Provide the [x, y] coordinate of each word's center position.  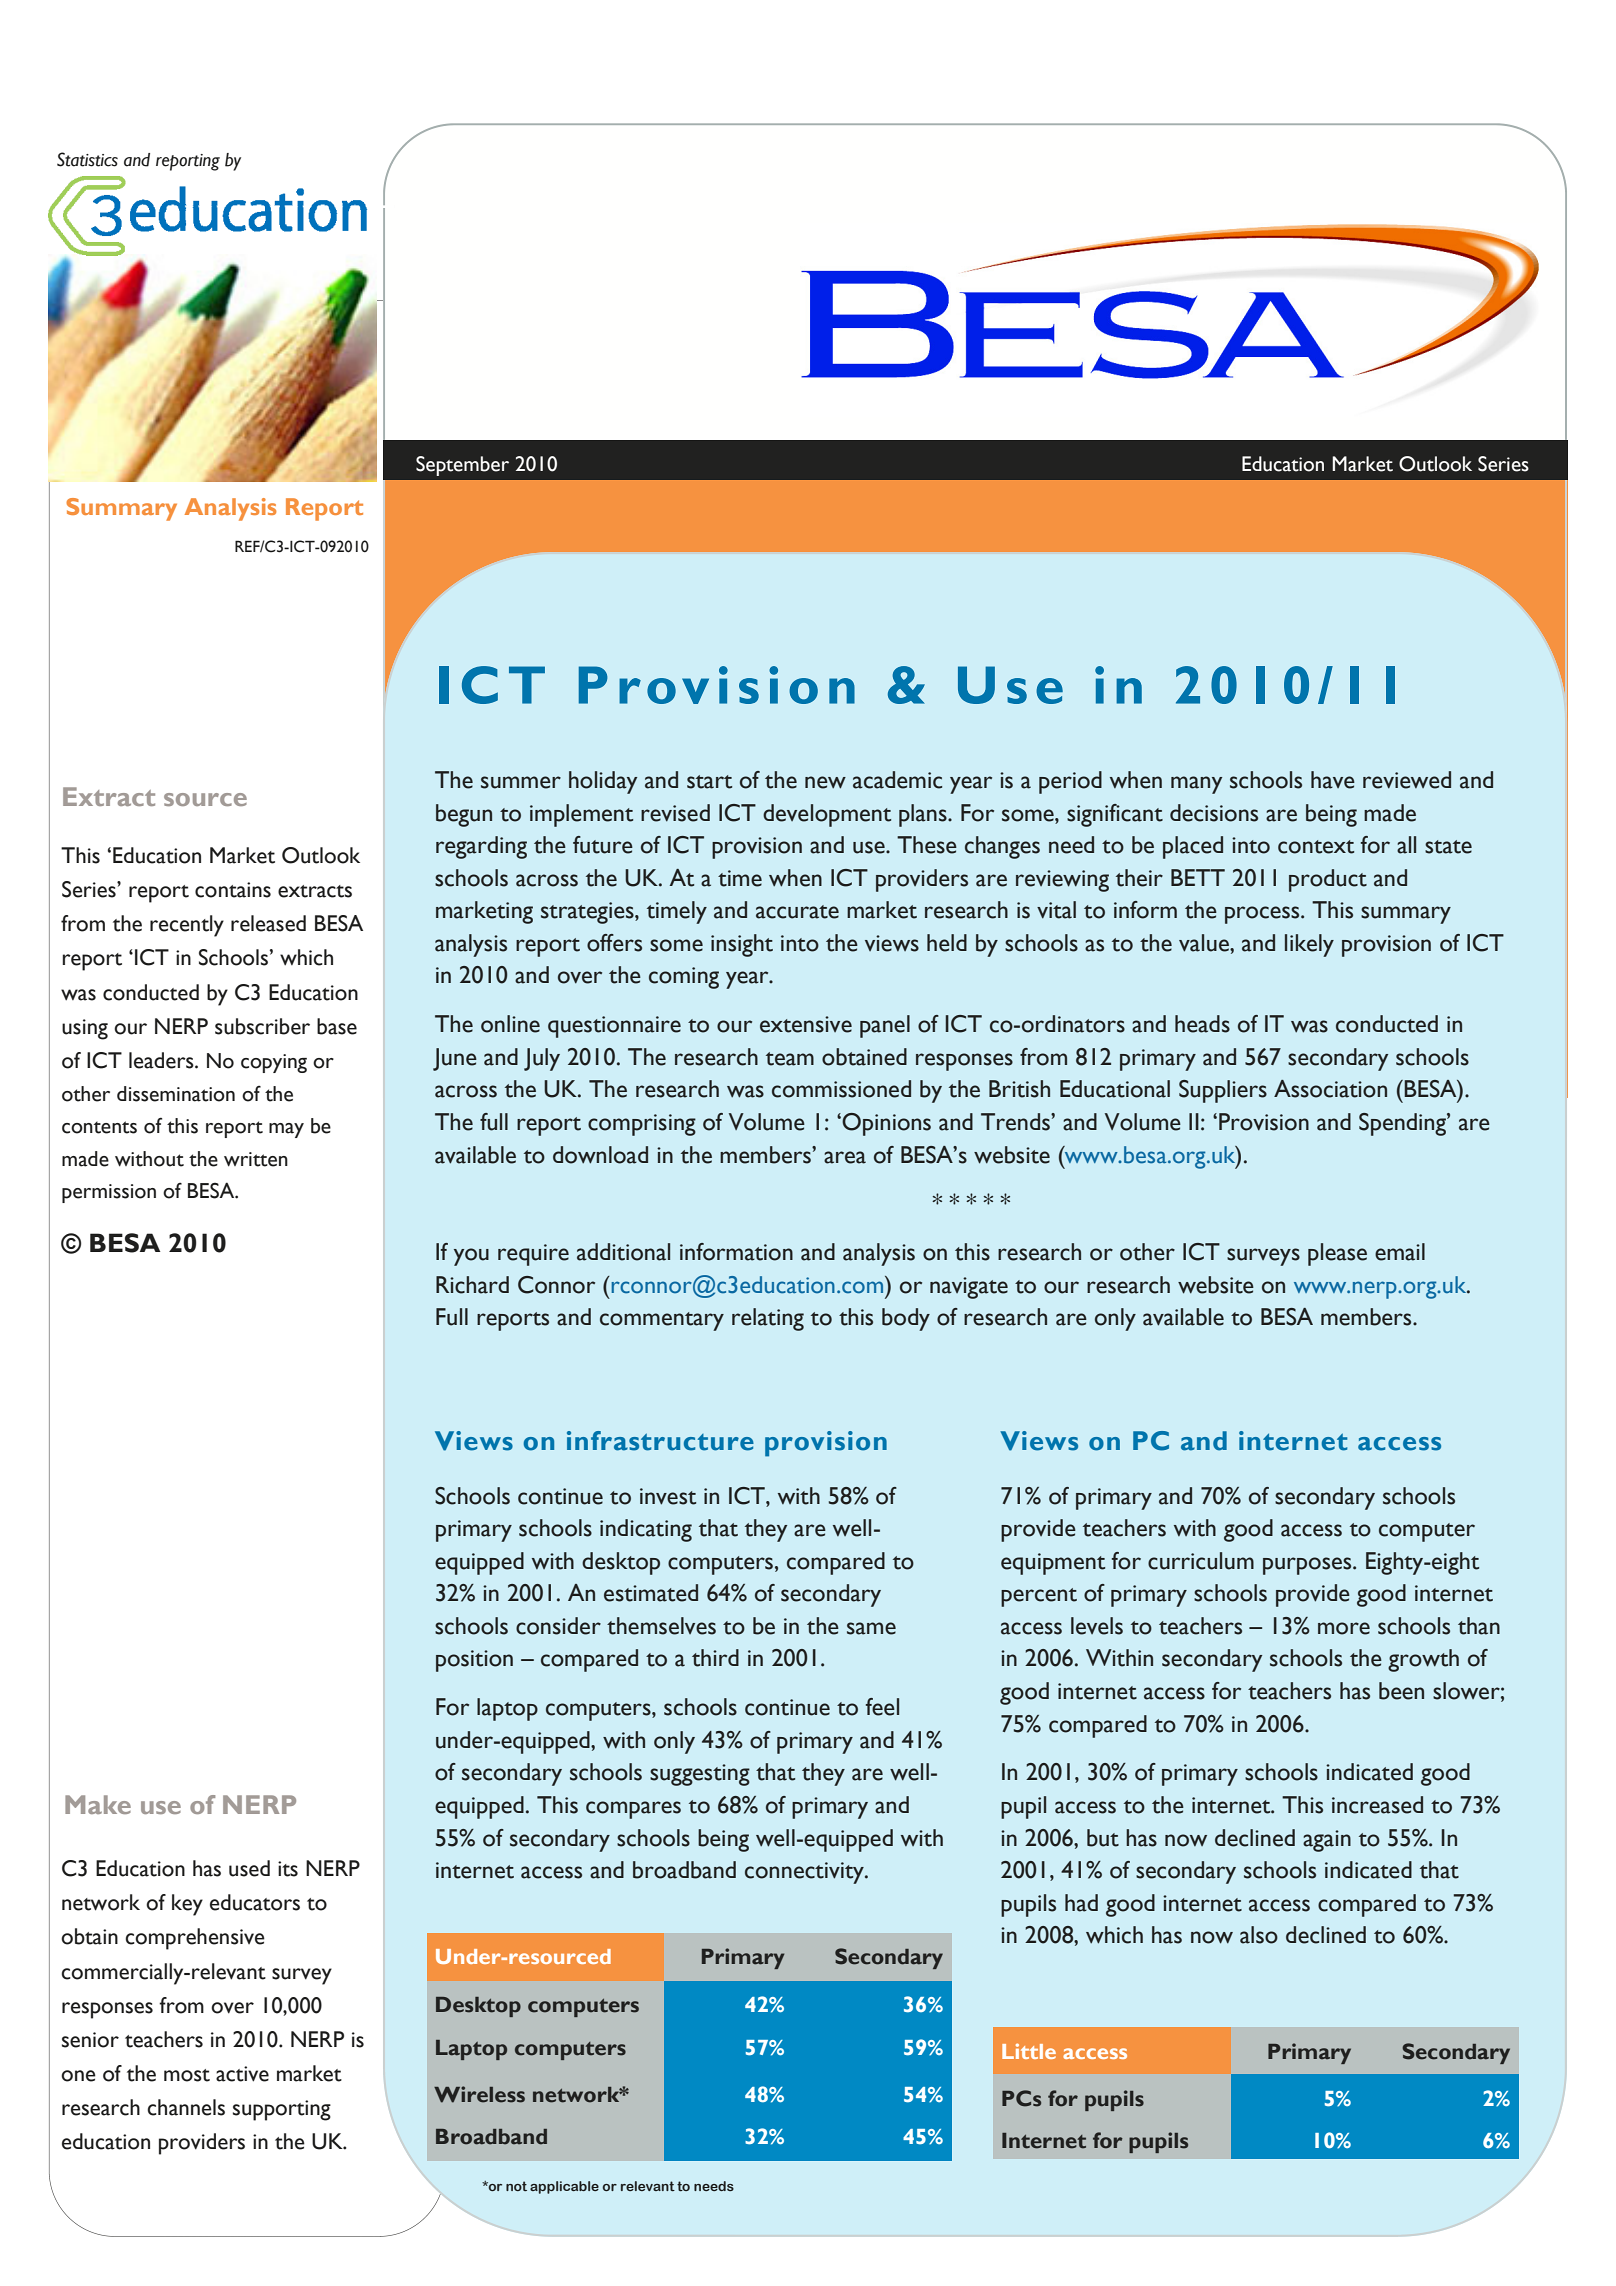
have [1333, 780]
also [1259, 1935]
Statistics [87, 159]
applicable [564, 2187]
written [256, 1159]
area [845, 1157]
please [1337, 1254]
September [462, 466]
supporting [282, 2110]
